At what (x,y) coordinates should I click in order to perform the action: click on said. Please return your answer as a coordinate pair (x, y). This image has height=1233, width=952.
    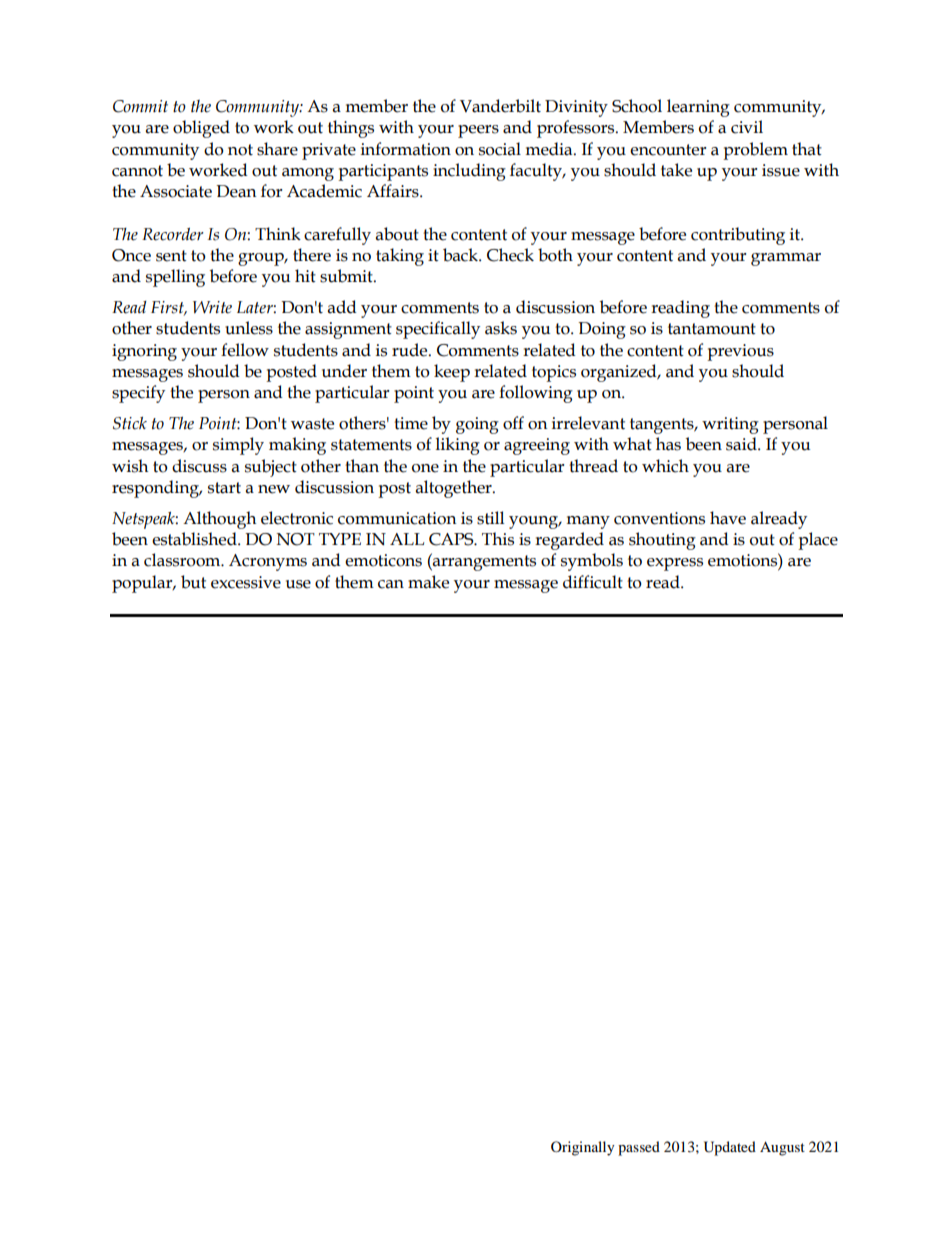
    Looking at the image, I should click on (742, 444).
